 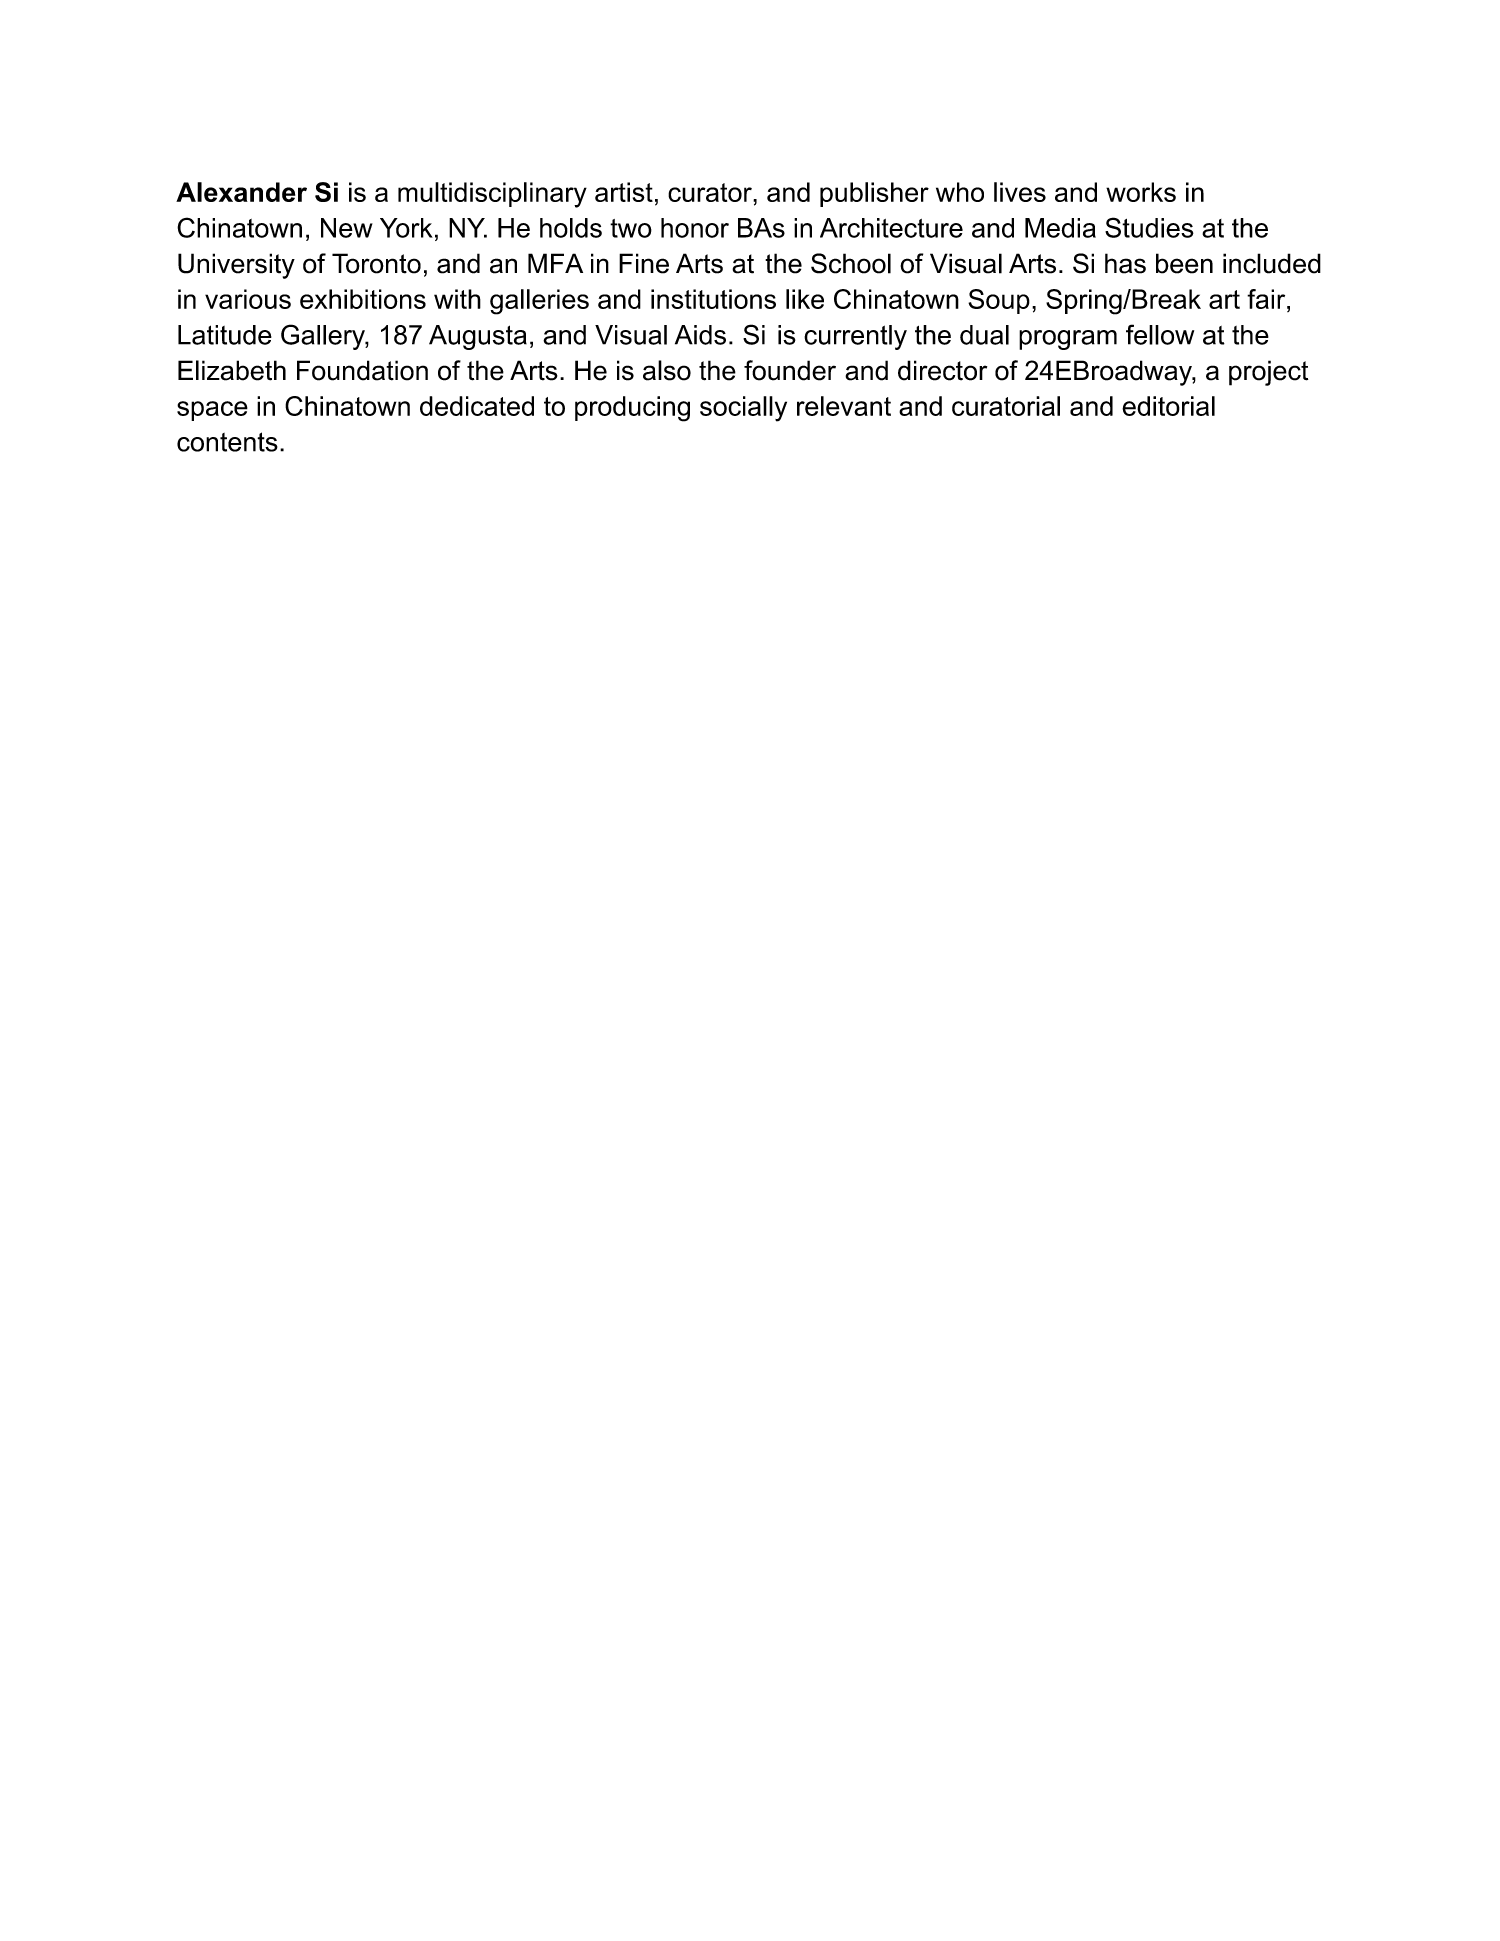 I want to click on contents, so click(x=227, y=442).
